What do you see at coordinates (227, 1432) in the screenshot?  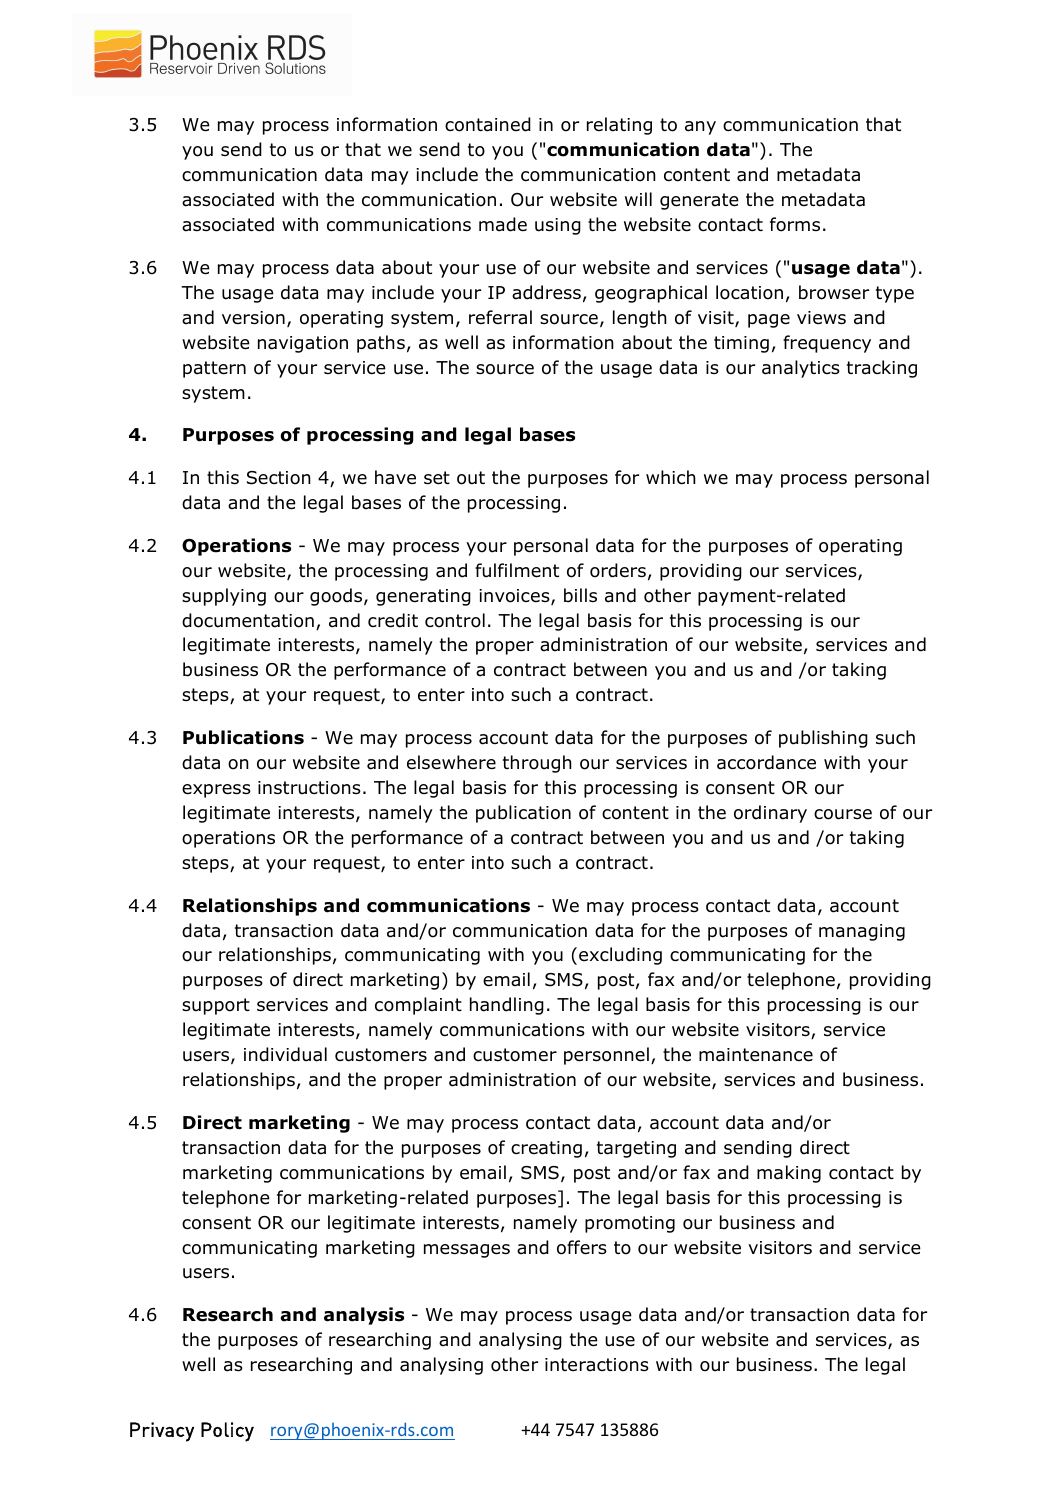 I see `Policy` at bounding box center [227, 1432].
